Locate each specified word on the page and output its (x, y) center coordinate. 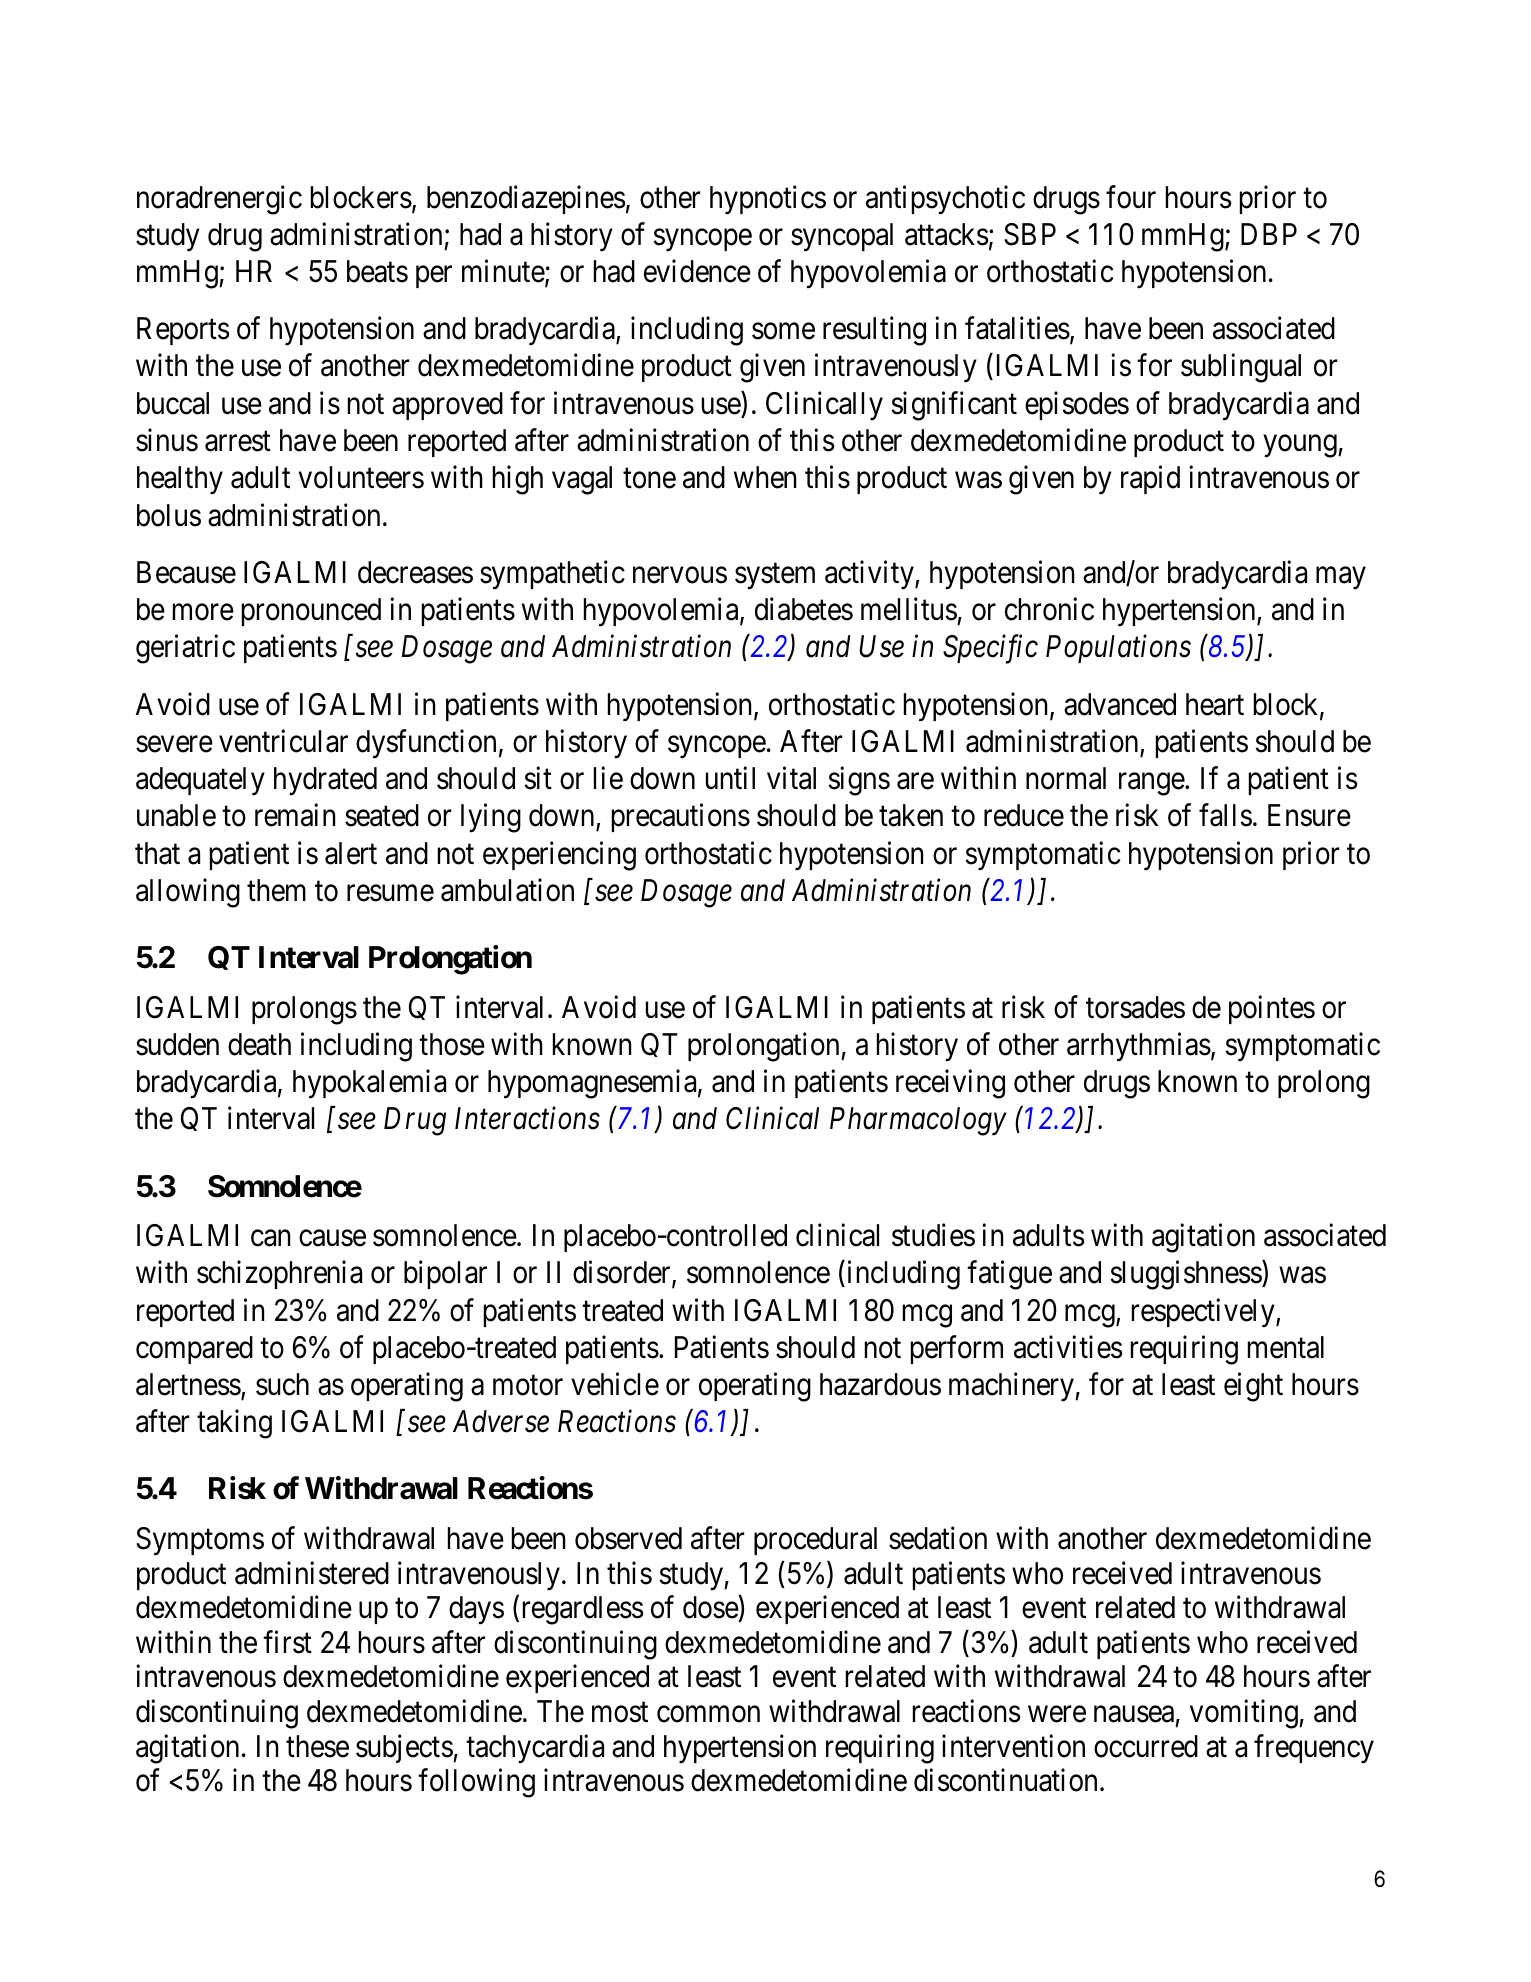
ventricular (283, 741)
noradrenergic (219, 200)
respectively (1204, 1313)
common (708, 1714)
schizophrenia (279, 1275)
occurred (1146, 1746)
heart (1215, 704)
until (730, 778)
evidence (697, 271)
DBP (1269, 234)
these (317, 1746)
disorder (623, 1274)
